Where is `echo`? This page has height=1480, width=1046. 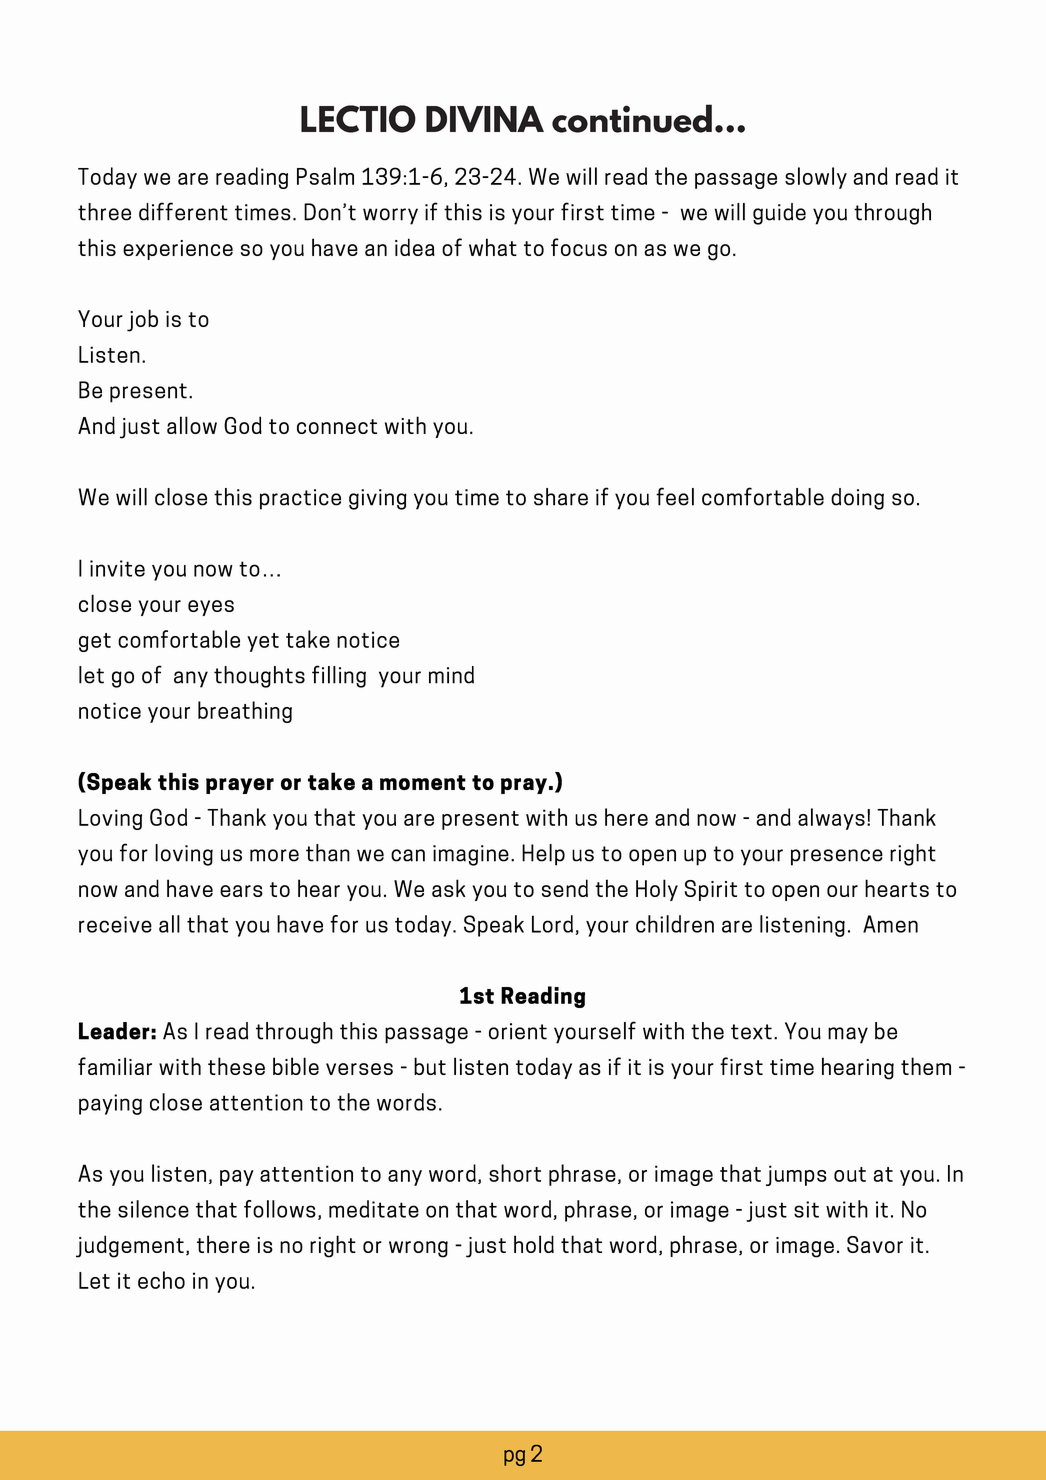 echo is located at coordinates (161, 1280).
